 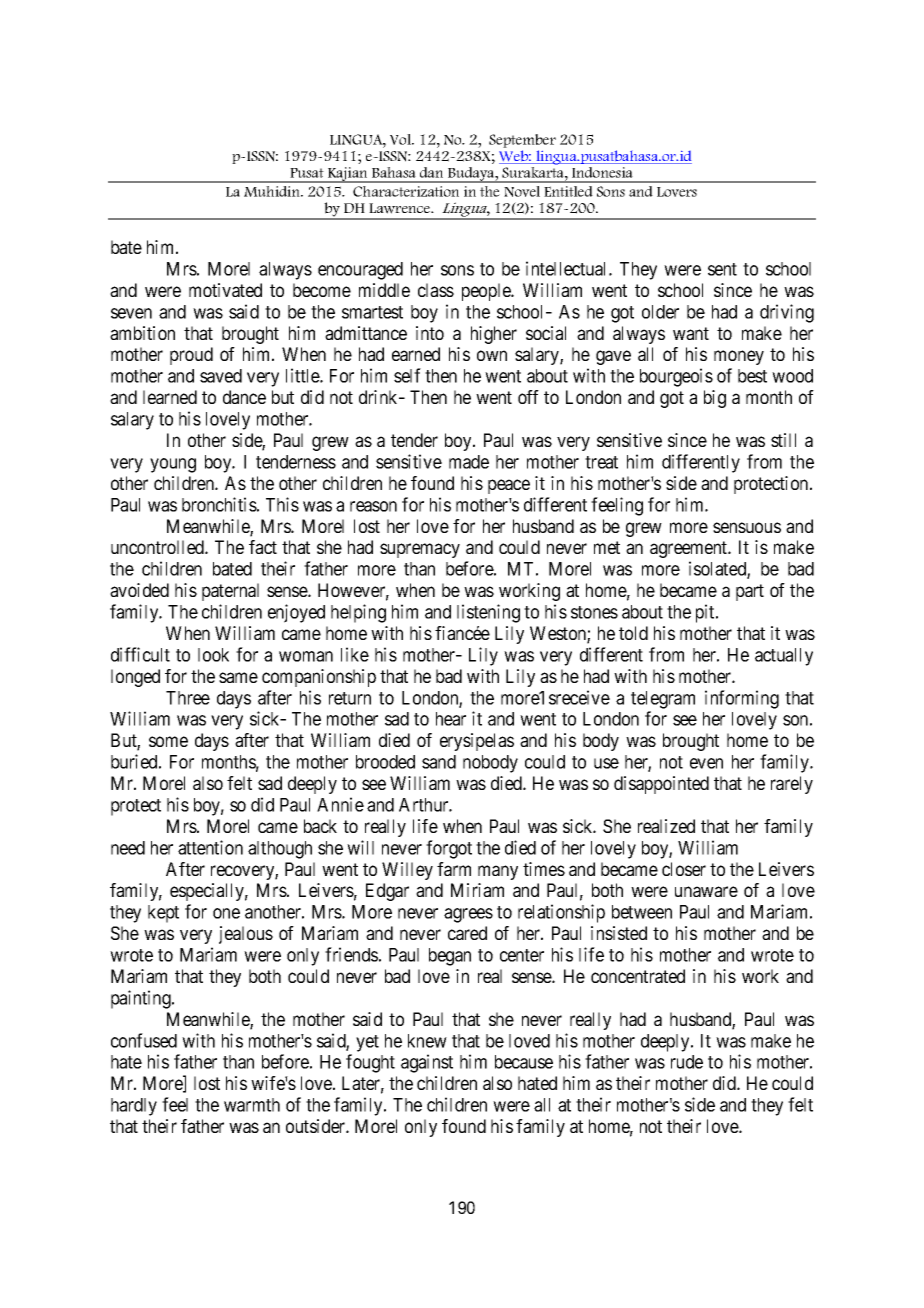 What do you see at coordinates (252, 1105) in the page?
I see `warmth` at bounding box center [252, 1105].
